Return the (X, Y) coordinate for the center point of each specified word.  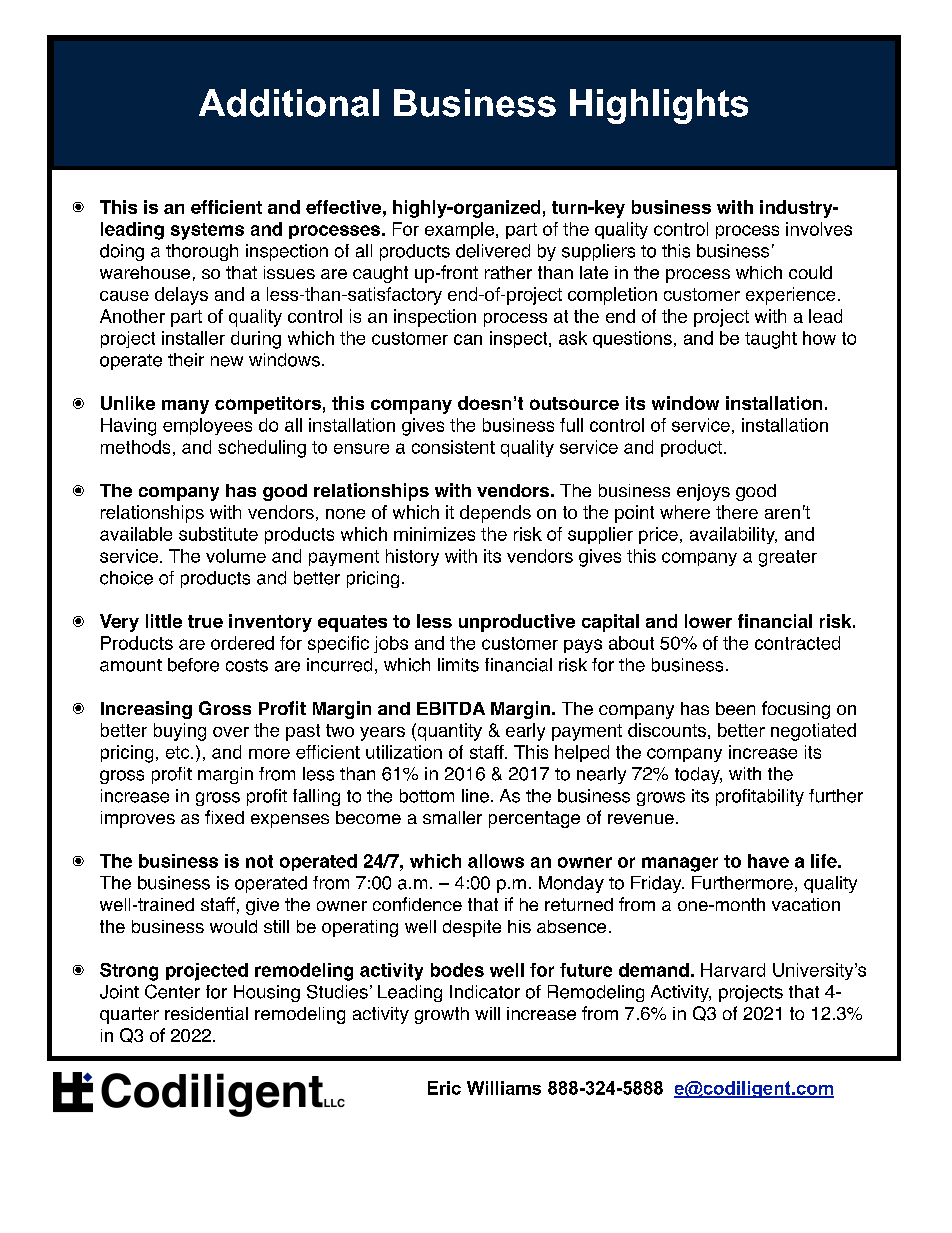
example (461, 230)
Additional (289, 103)
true (205, 621)
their (186, 360)
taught (771, 340)
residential (206, 1013)
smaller (452, 817)
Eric (444, 1088)
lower (708, 621)
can (468, 339)
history (412, 557)
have (768, 861)
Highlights (659, 106)
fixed (224, 817)
